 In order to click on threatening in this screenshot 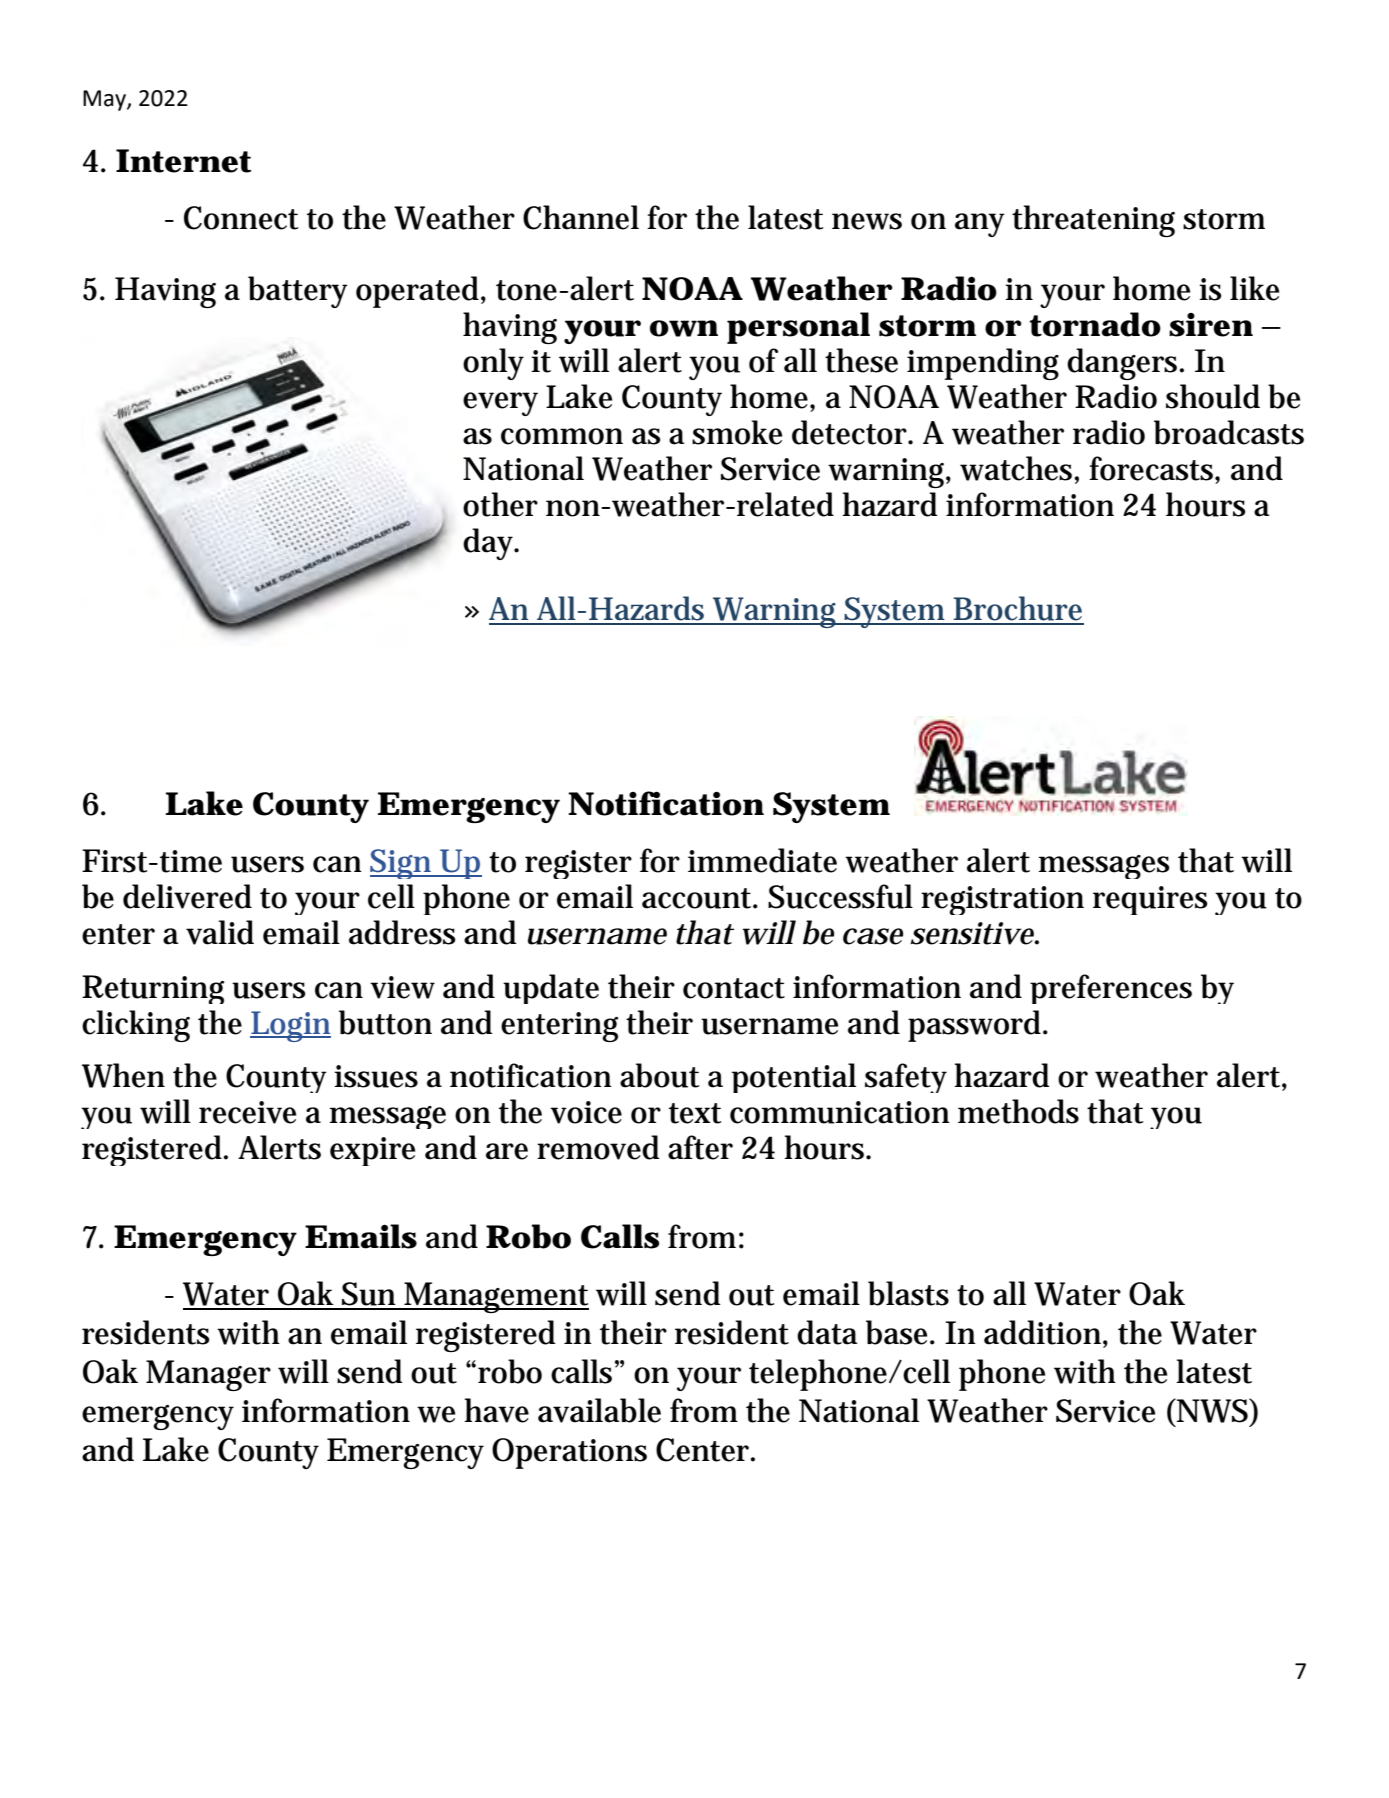, I will do `click(1093, 221)`.
